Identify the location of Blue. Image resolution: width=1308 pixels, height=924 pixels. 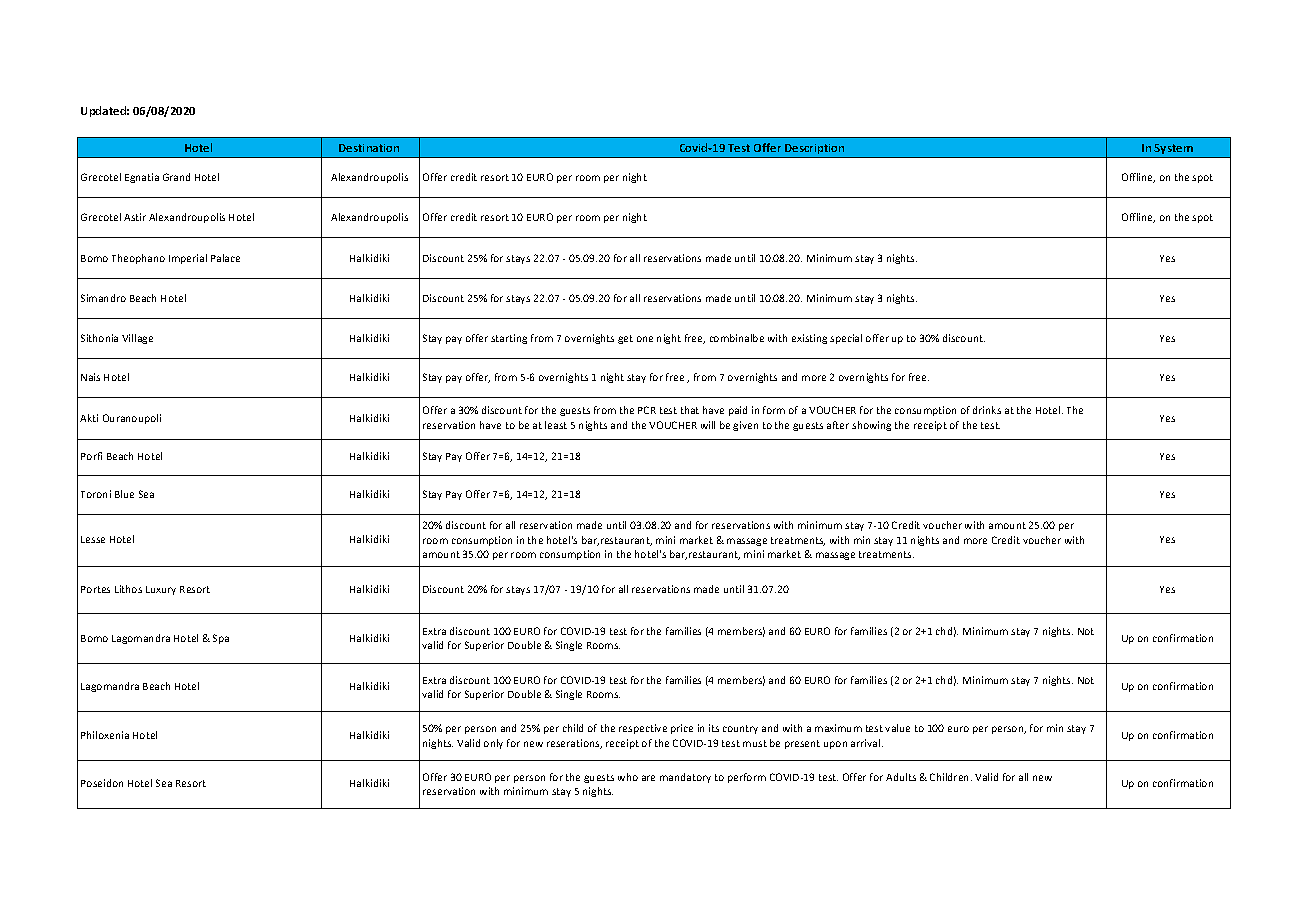
(124, 494).
